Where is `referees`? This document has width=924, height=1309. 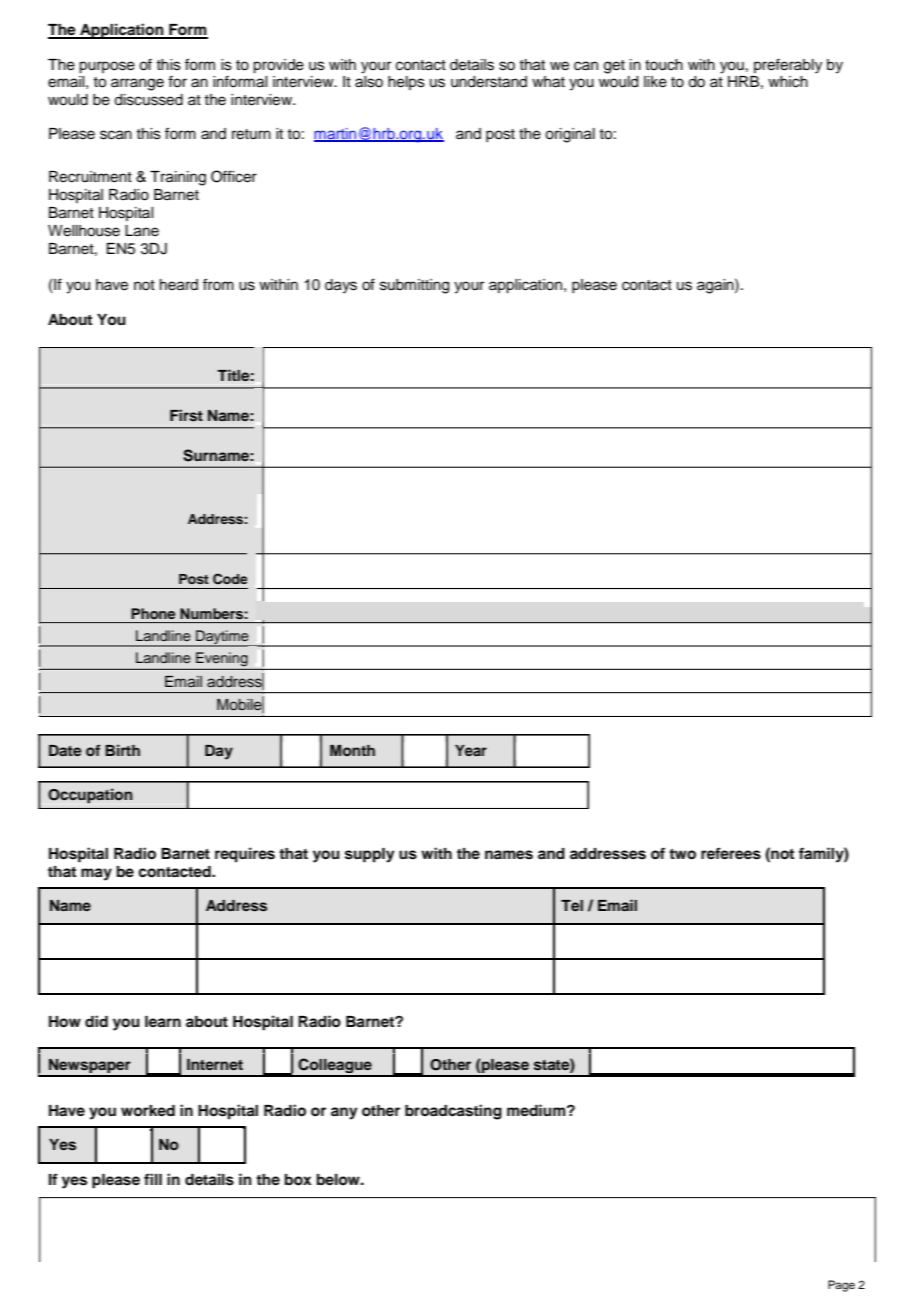 referees is located at coordinates (731, 853).
